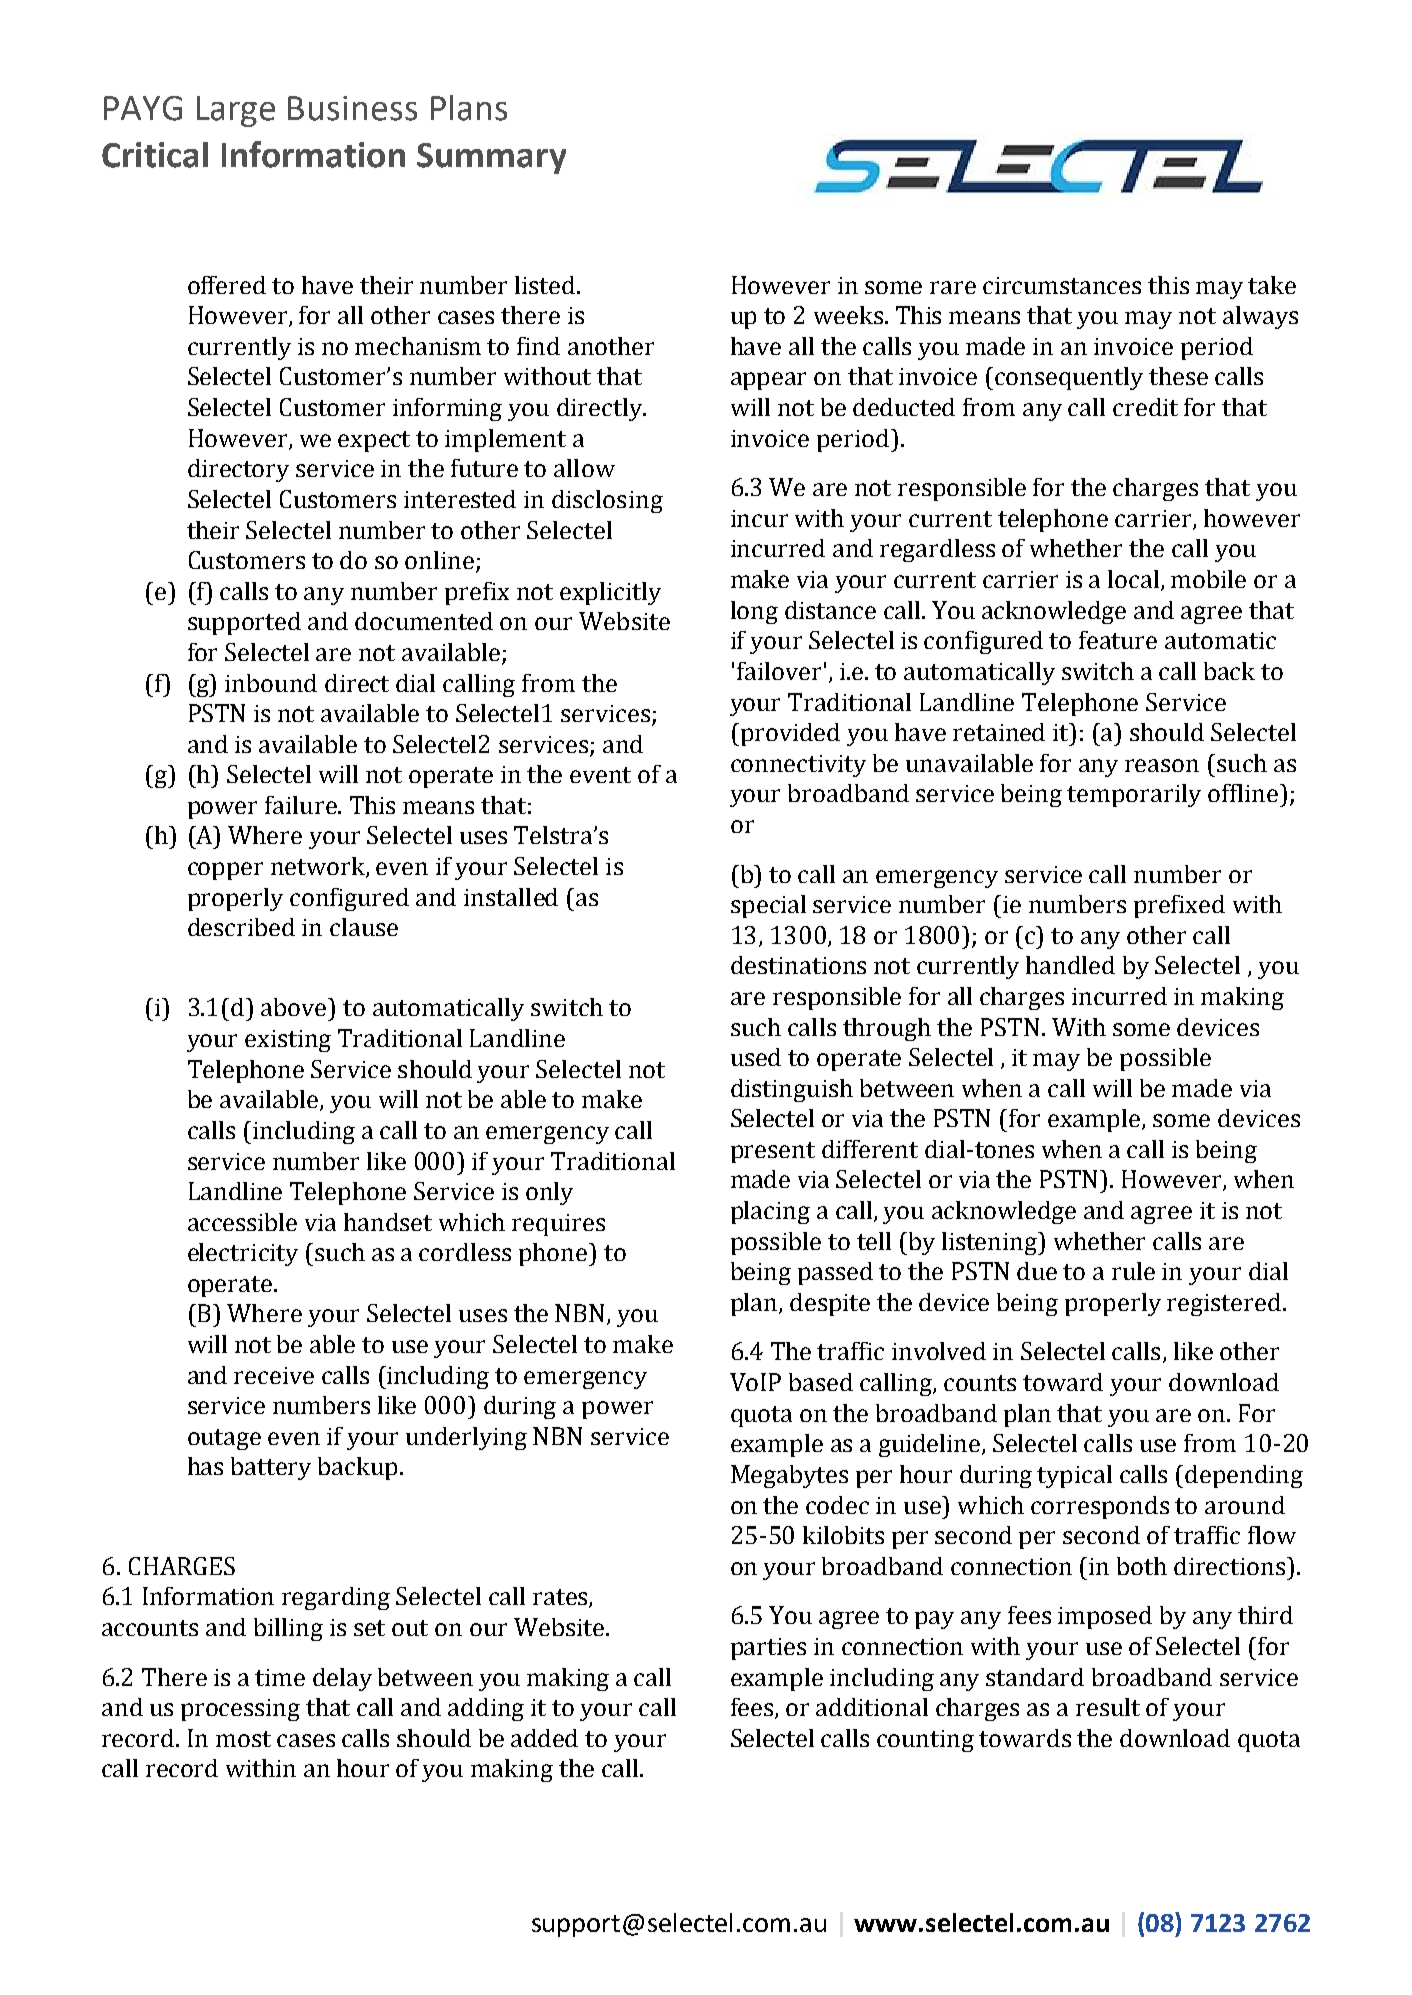 The width and height of the screenshot is (1412, 1995). I want to click on handled, so click(1070, 965).
